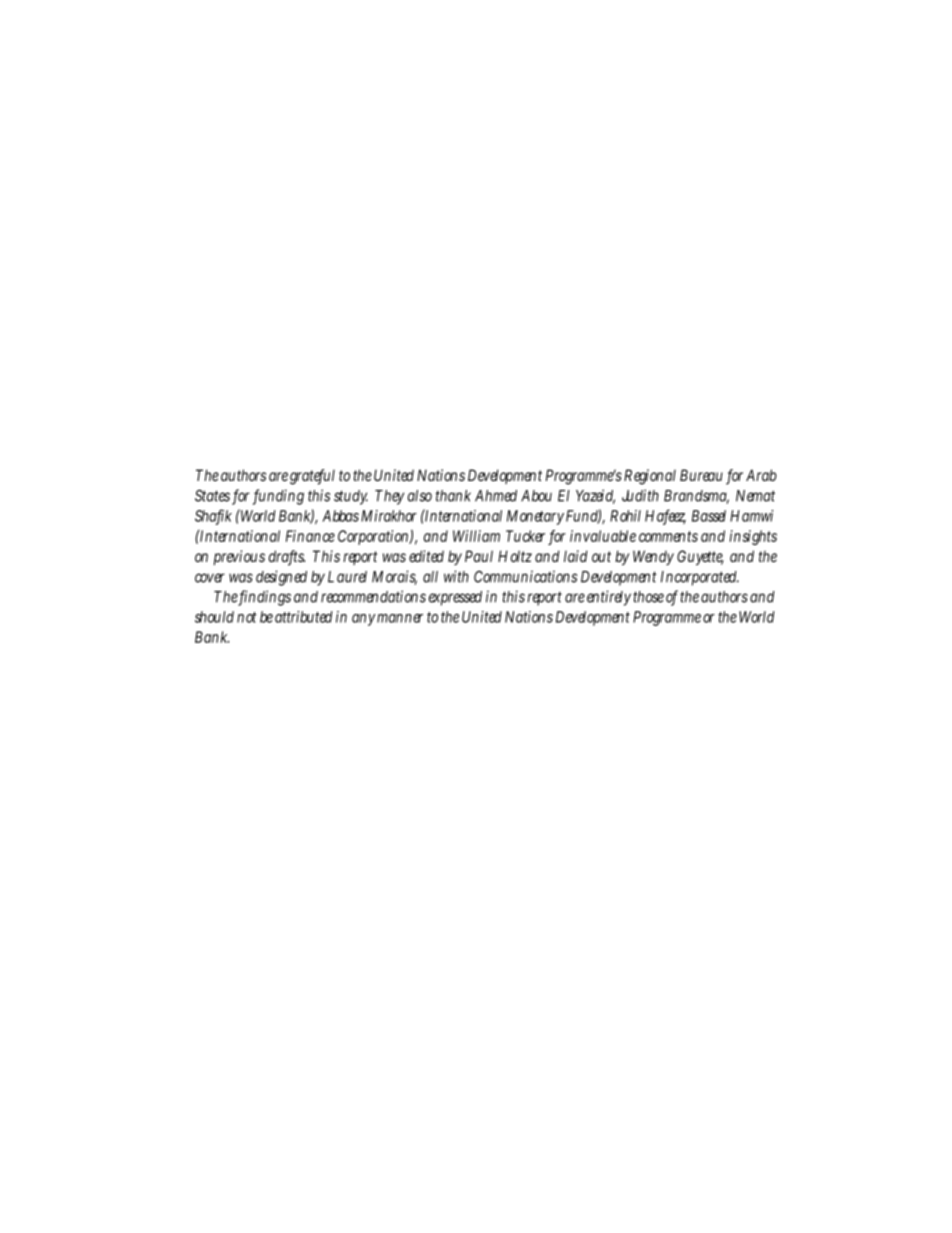  What do you see at coordinates (496, 496) in the image?
I see `Ahmed` at bounding box center [496, 496].
